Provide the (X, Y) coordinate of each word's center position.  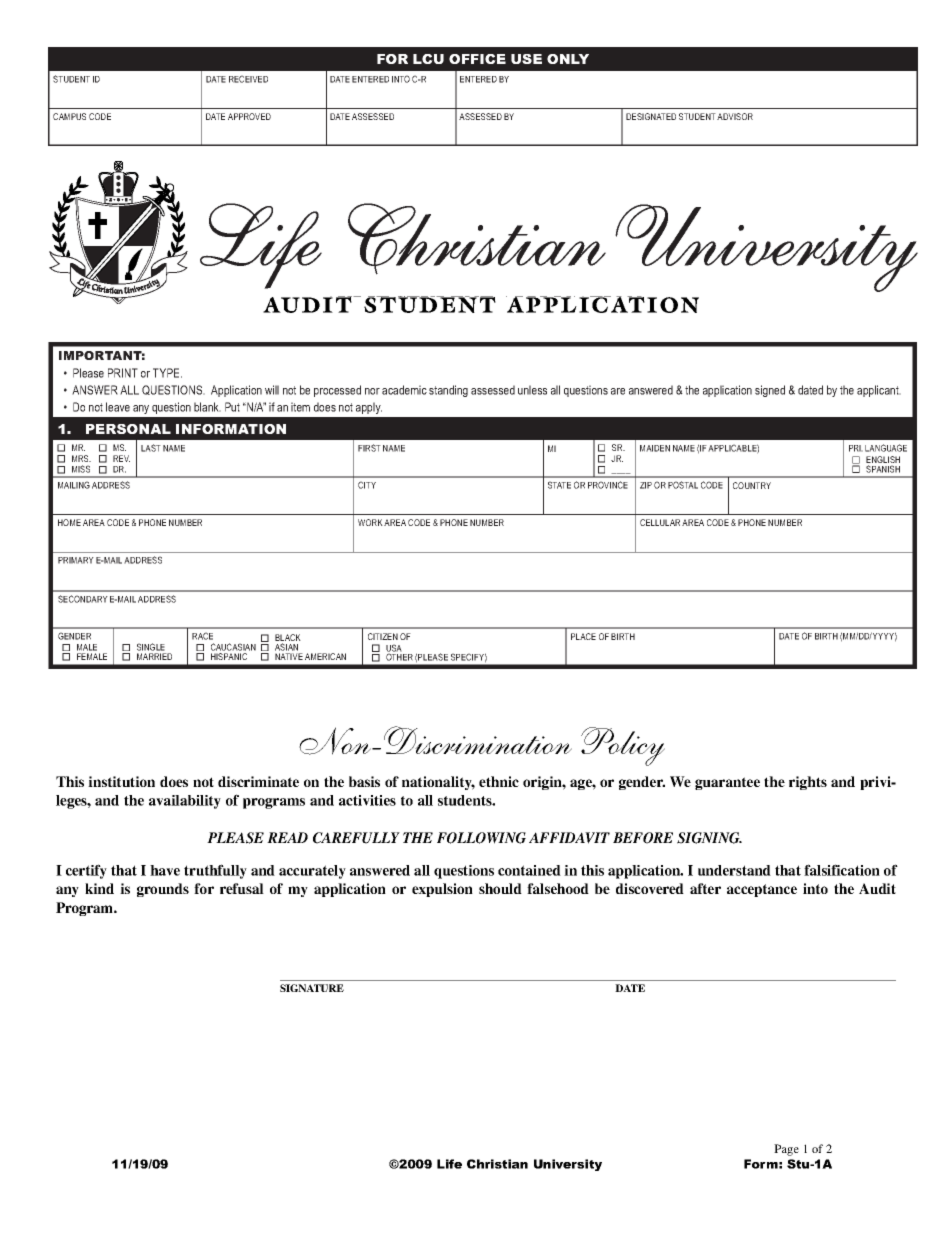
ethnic (499, 781)
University (568, 1165)
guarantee (727, 783)
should (500, 888)
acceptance (762, 890)
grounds (163, 890)
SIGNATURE (312, 988)
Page (786, 1150)
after (705, 888)
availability (185, 802)
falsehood (558, 888)
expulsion (442, 890)
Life (449, 1164)
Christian (497, 1164)
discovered (650, 888)
